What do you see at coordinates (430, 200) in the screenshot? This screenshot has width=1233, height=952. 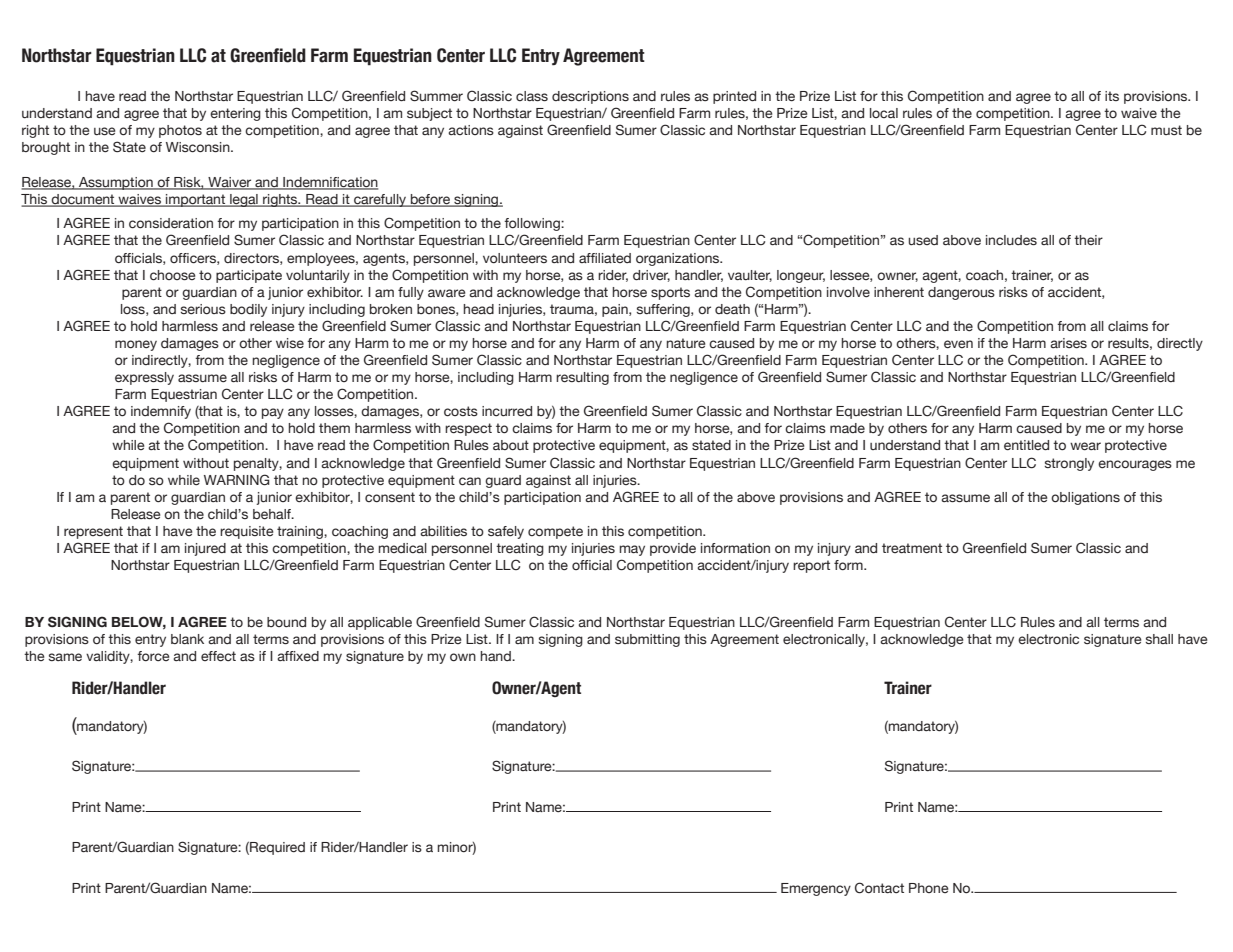 I see `before` at bounding box center [430, 200].
